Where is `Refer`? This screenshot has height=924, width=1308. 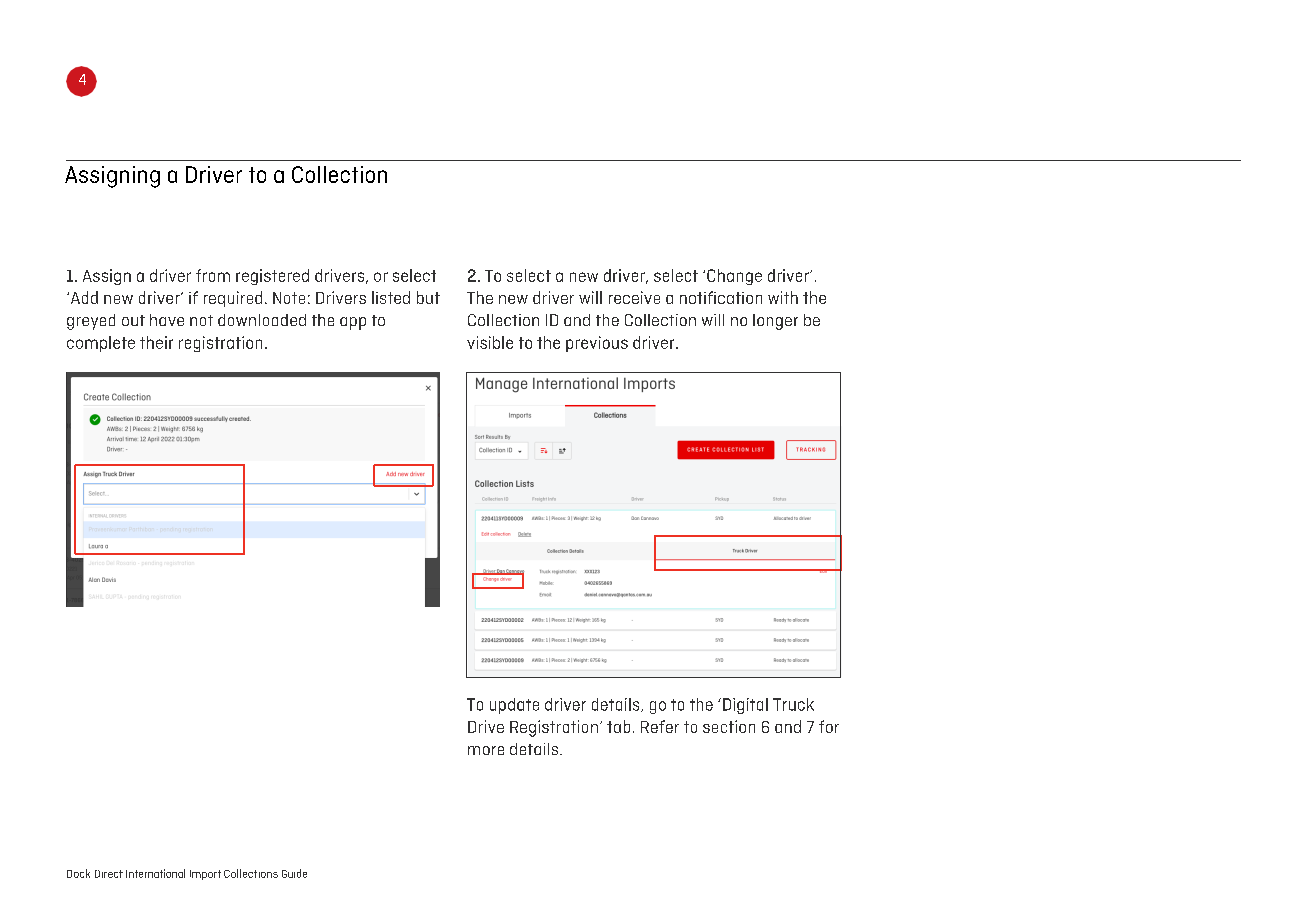
Refer is located at coordinates (660, 726).
